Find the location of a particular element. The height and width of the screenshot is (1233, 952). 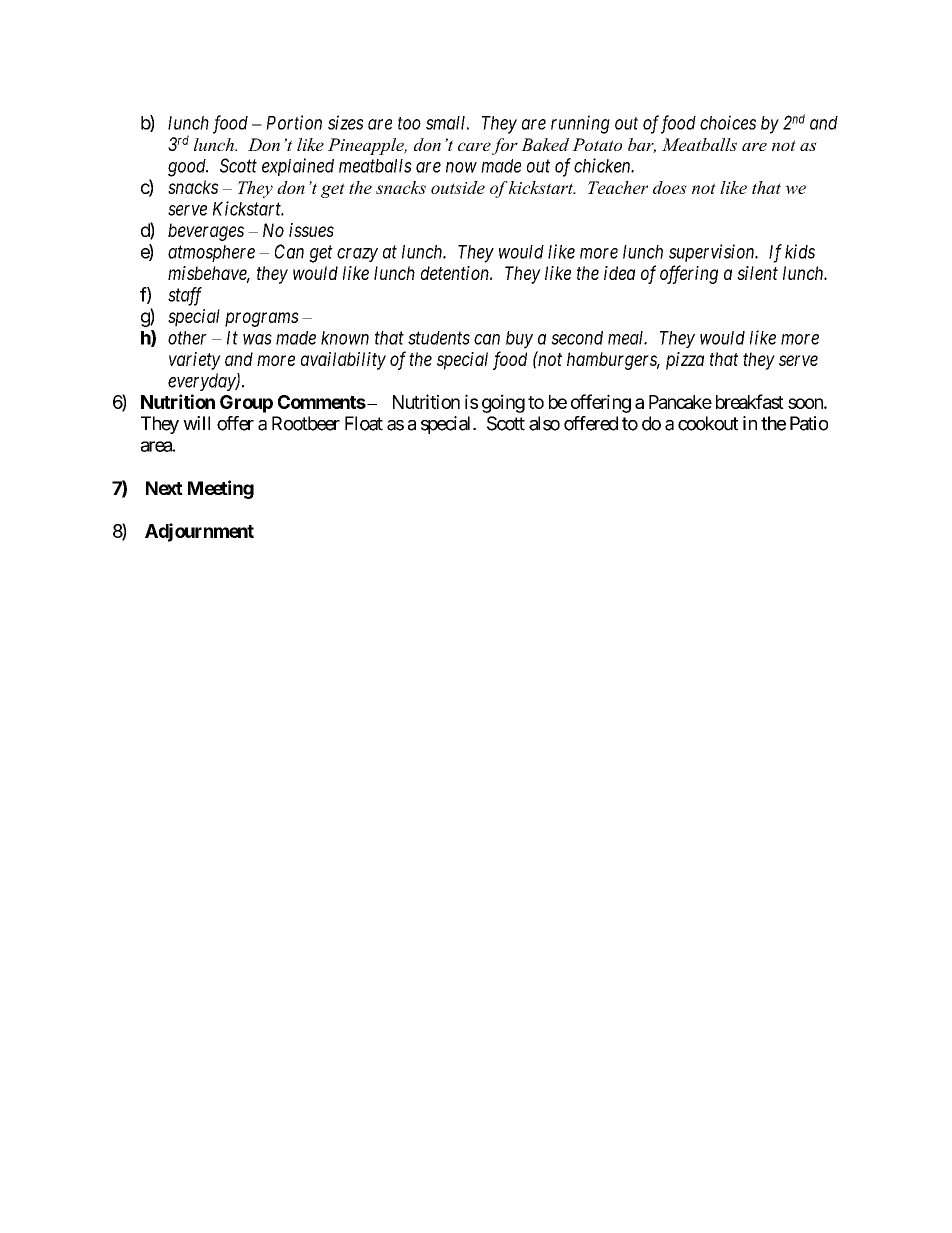

Adjournment is located at coordinates (199, 532).
